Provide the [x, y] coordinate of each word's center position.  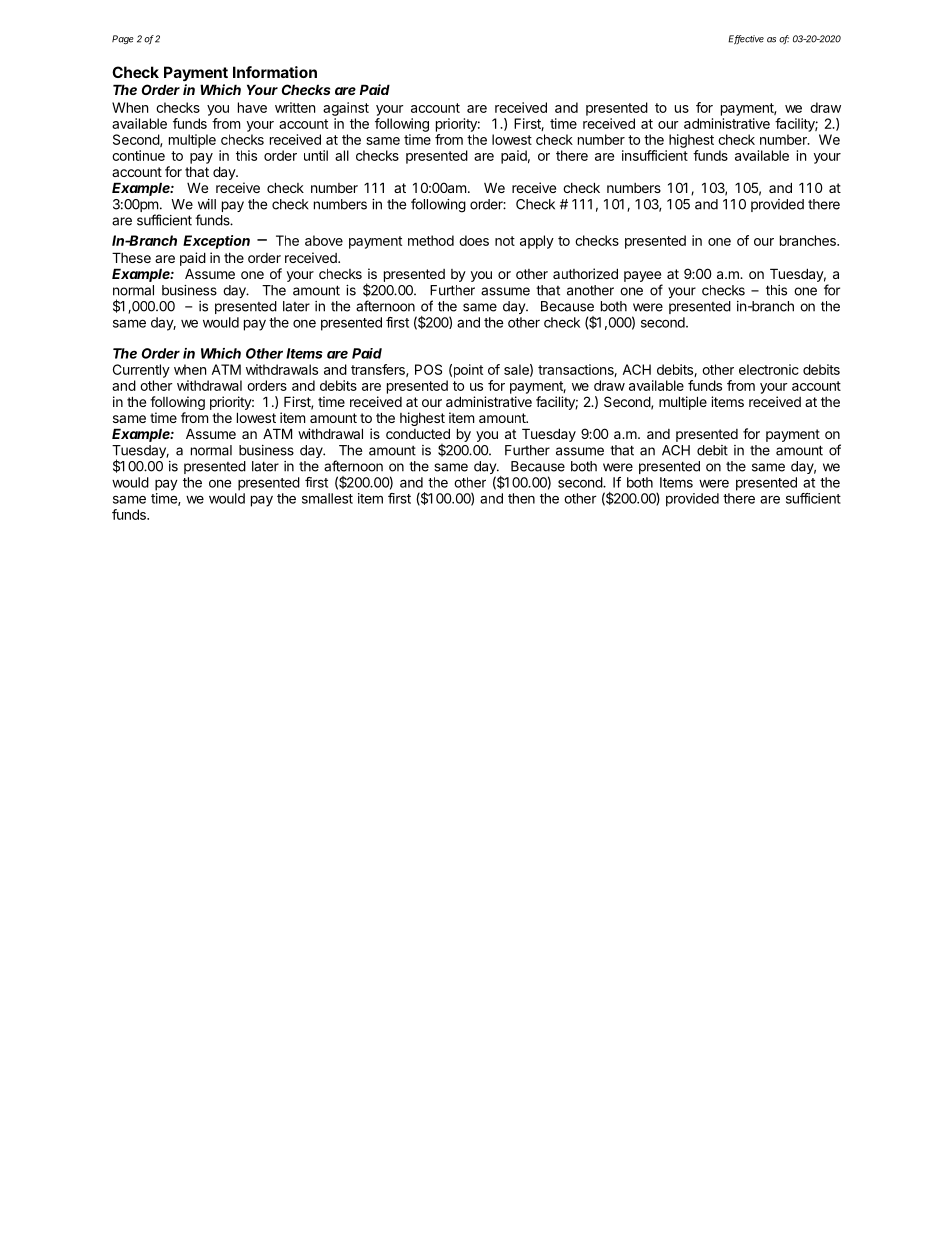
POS [428, 369]
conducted [418, 433]
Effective [746, 40]
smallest [327, 498]
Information [275, 72]
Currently [141, 371]
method [431, 240]
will [207, 204]
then [521, 498]
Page [123, 40]
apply [537, 242]
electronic [769, 369]
